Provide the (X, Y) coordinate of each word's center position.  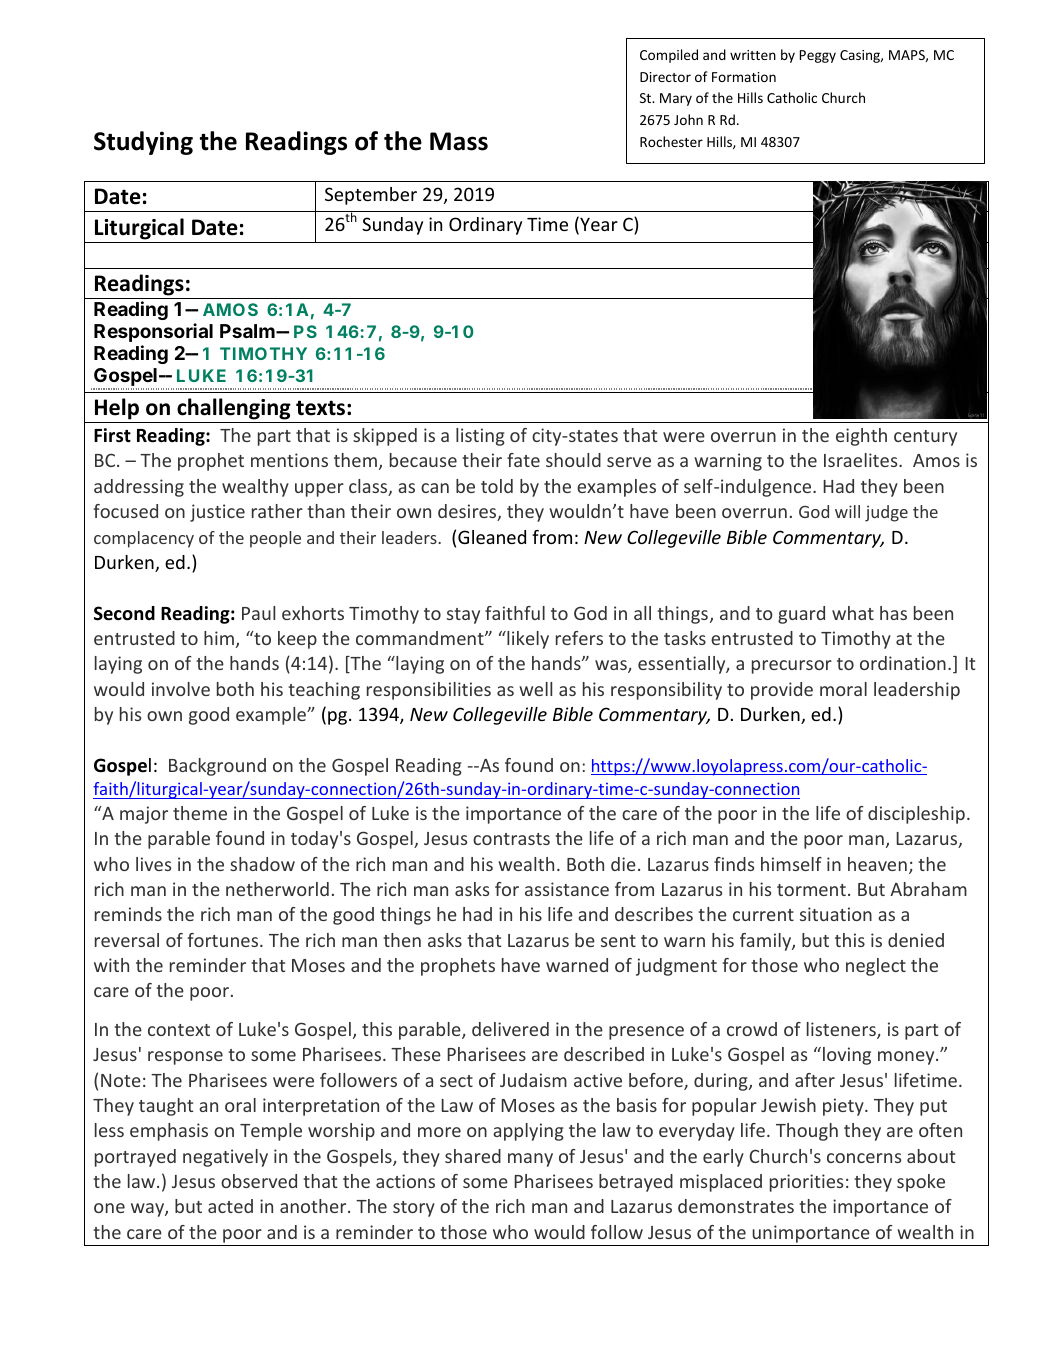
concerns (864, 1158)
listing (480, 437)
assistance (567, 889)
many (530, 1160)
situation (836, 914)
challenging (234, 409)
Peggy (818, 56)
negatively (225, 1158)
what (853, 613)
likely (527, 640)
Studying (143, 143)
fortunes (224, 940)
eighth (861, 437)
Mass (459, 141)
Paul (258, 613)
